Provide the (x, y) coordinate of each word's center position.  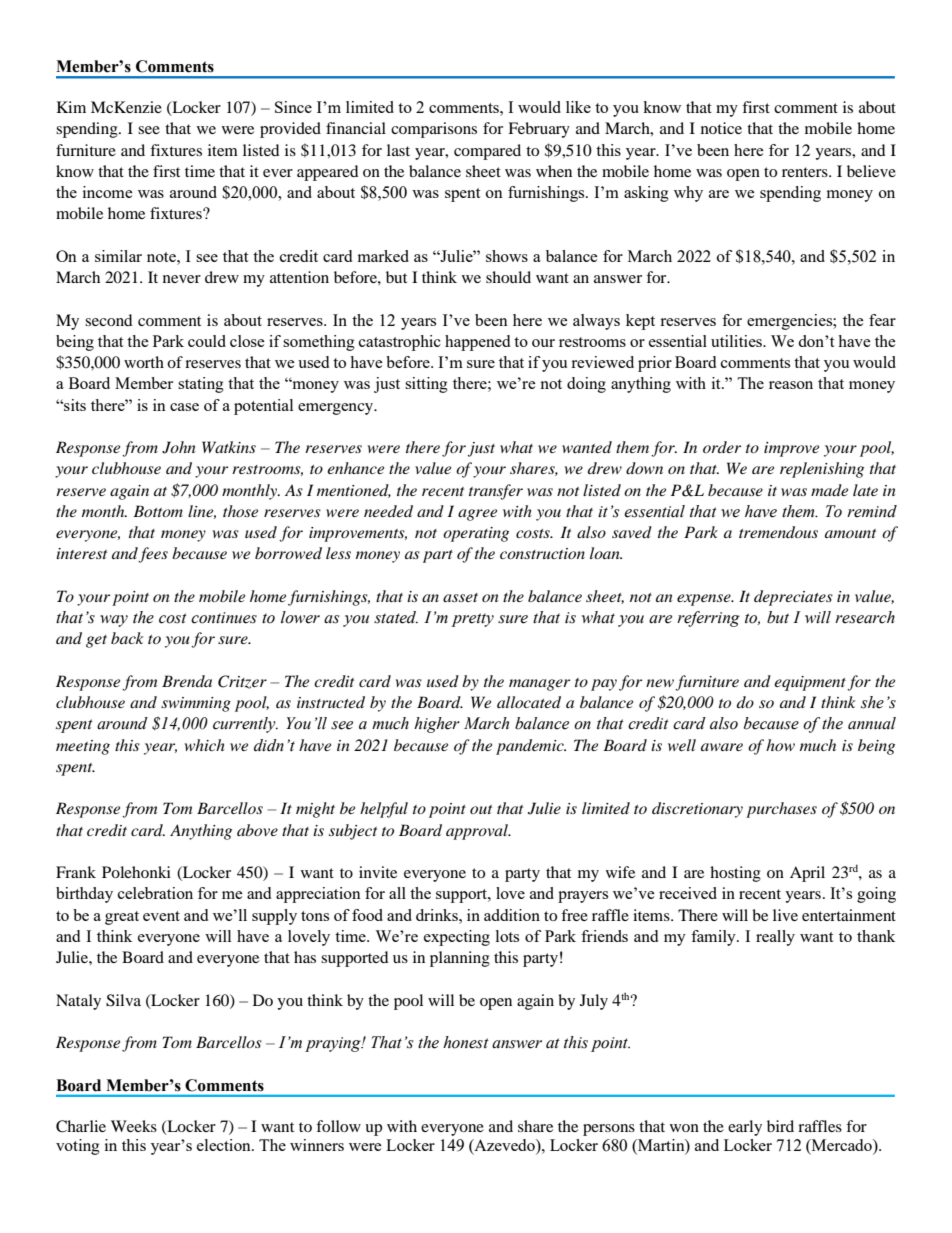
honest (466, 1042)
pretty (473, 620)
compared (487, 152)
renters (806, 172)
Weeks (134, 1126)
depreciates (793, 598)
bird (780, 1126)
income (108, 192)
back (127, 638)
